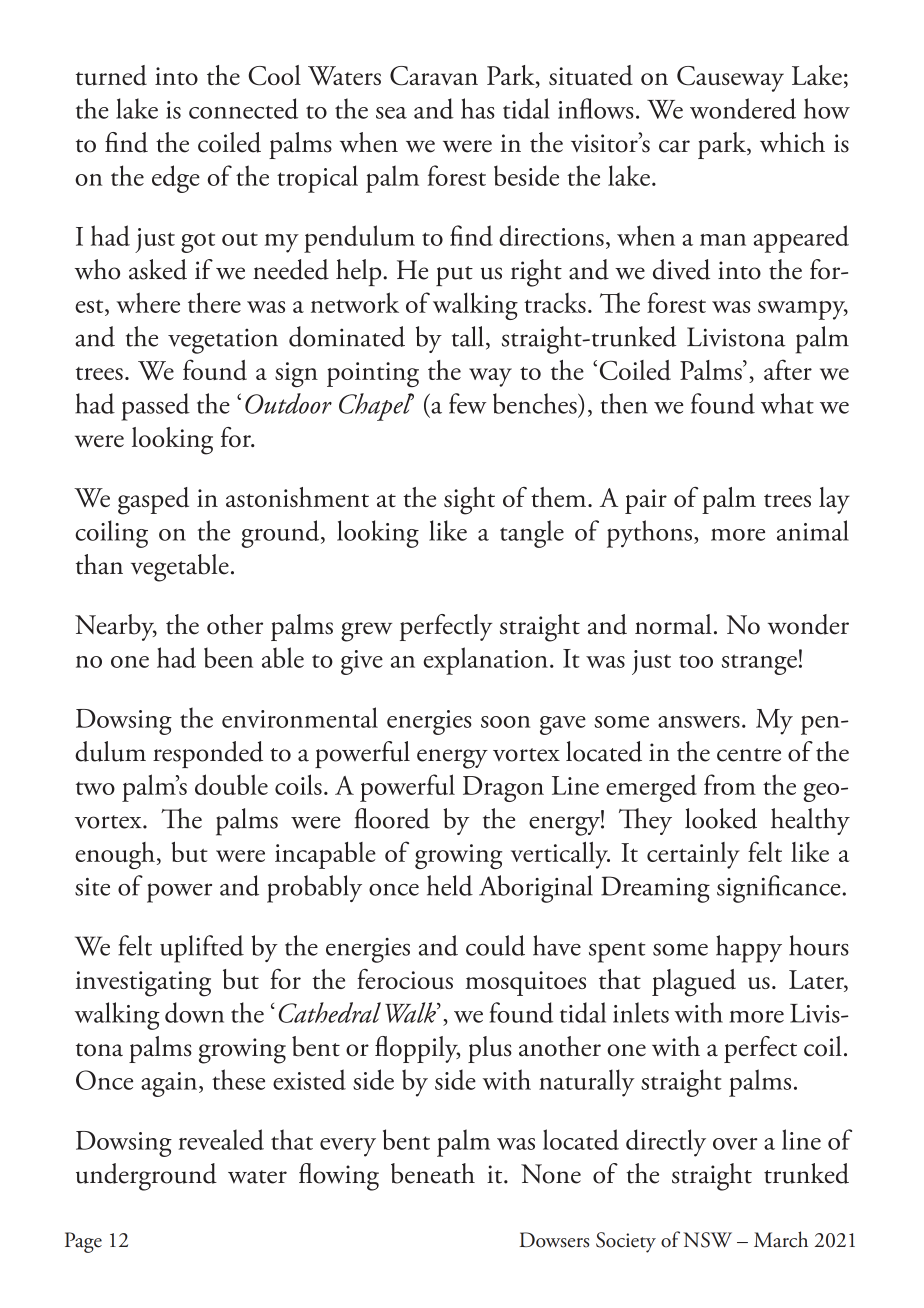  I want to click on been, so click(228, 657).
